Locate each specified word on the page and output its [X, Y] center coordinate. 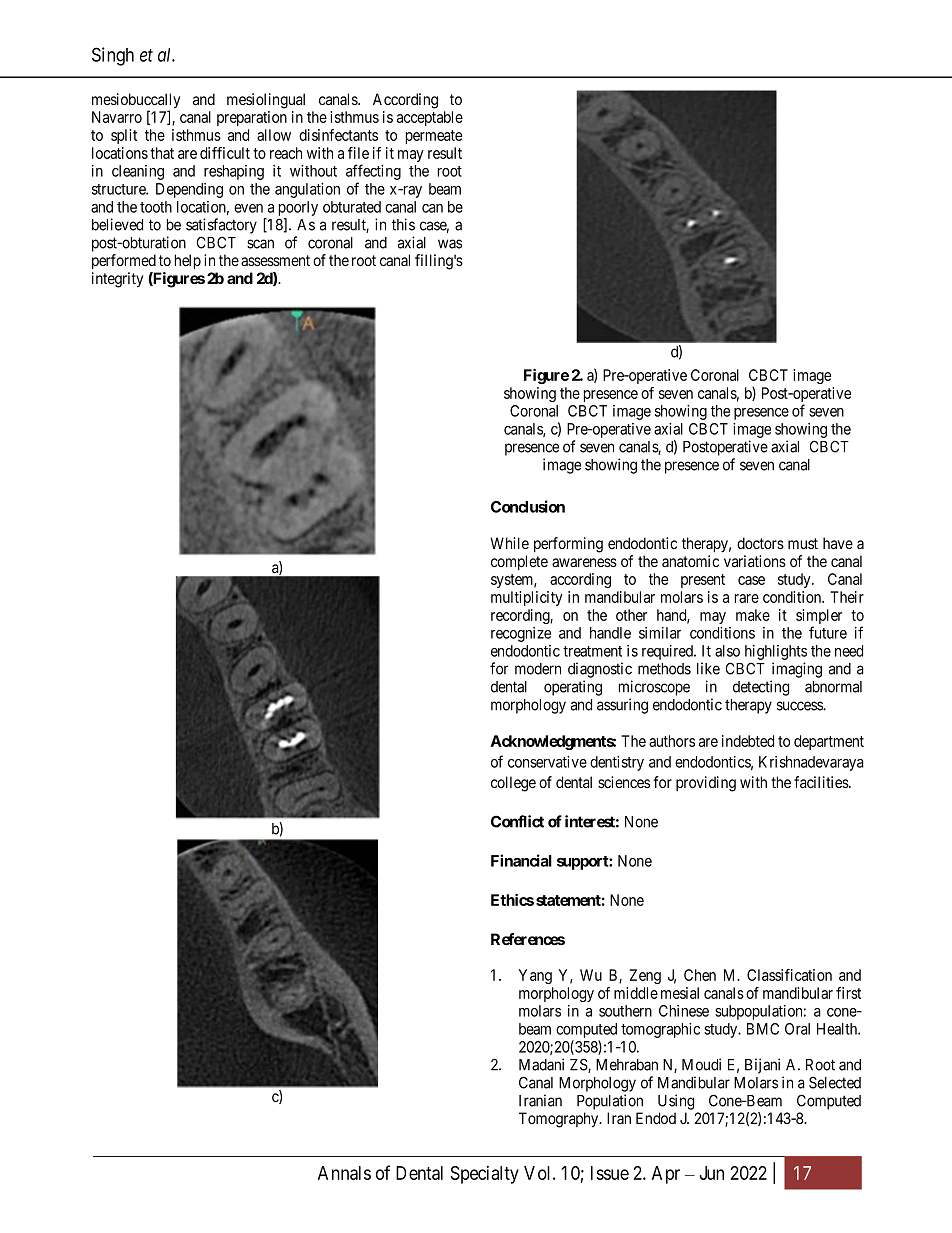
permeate [434, 137]
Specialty [484, 1175]
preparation [252, 118]
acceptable [430, 118]
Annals [344, 1173]
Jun [712, 1173]
